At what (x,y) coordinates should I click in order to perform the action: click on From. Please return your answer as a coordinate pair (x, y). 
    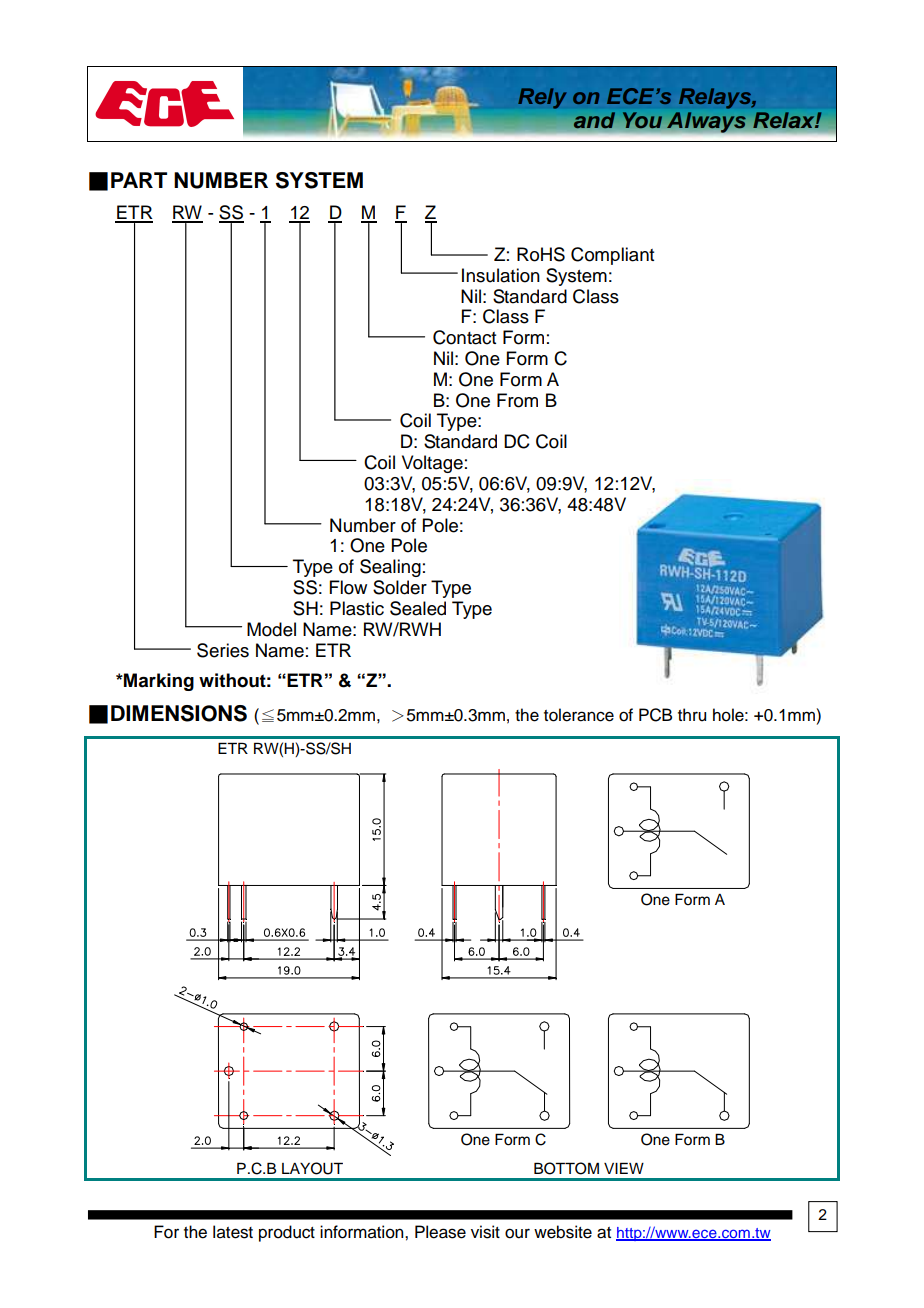
    Looking at the image, I should click on (517, 400).
